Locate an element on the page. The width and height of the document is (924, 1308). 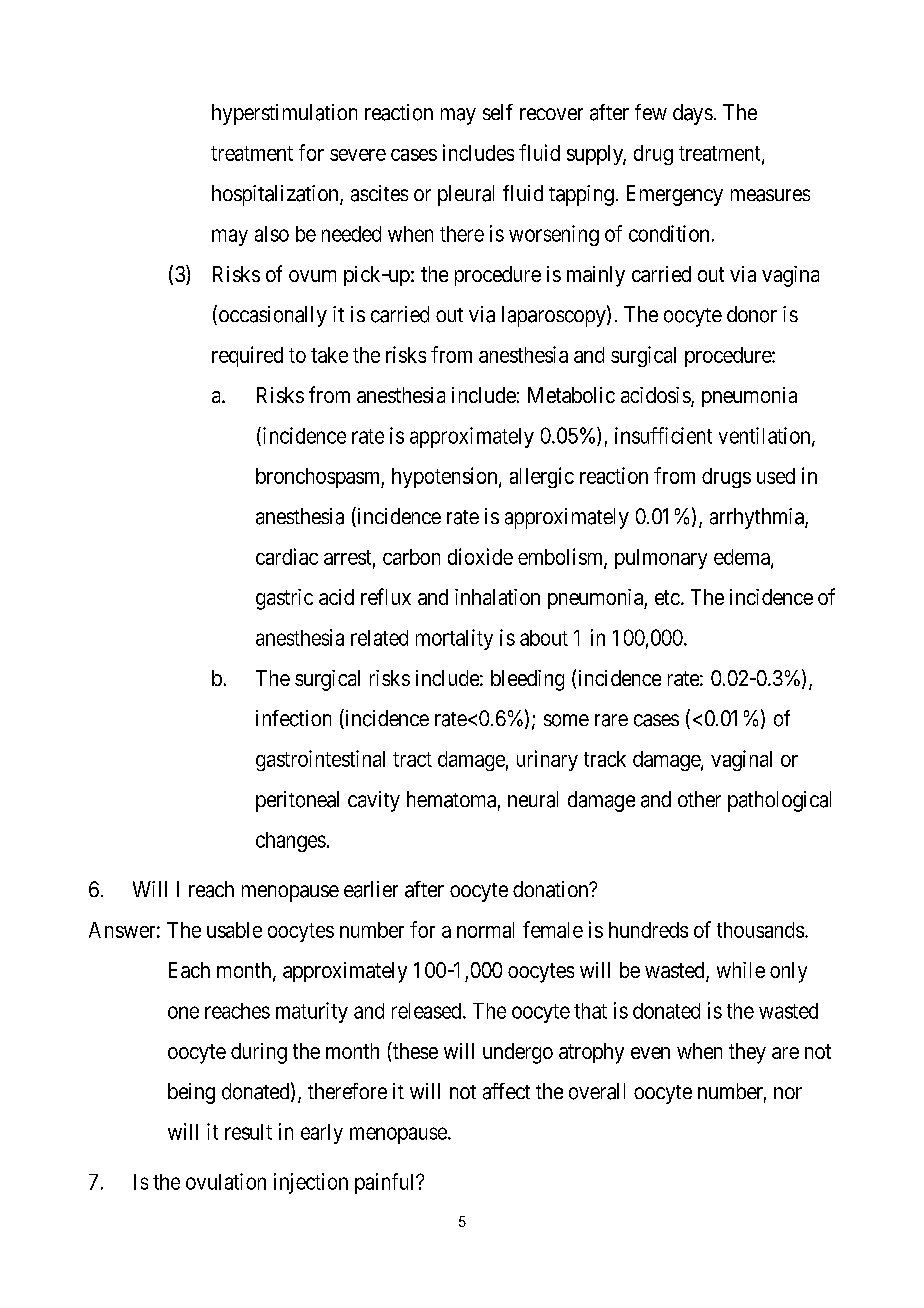
self is located at coordinates (498, 112).
